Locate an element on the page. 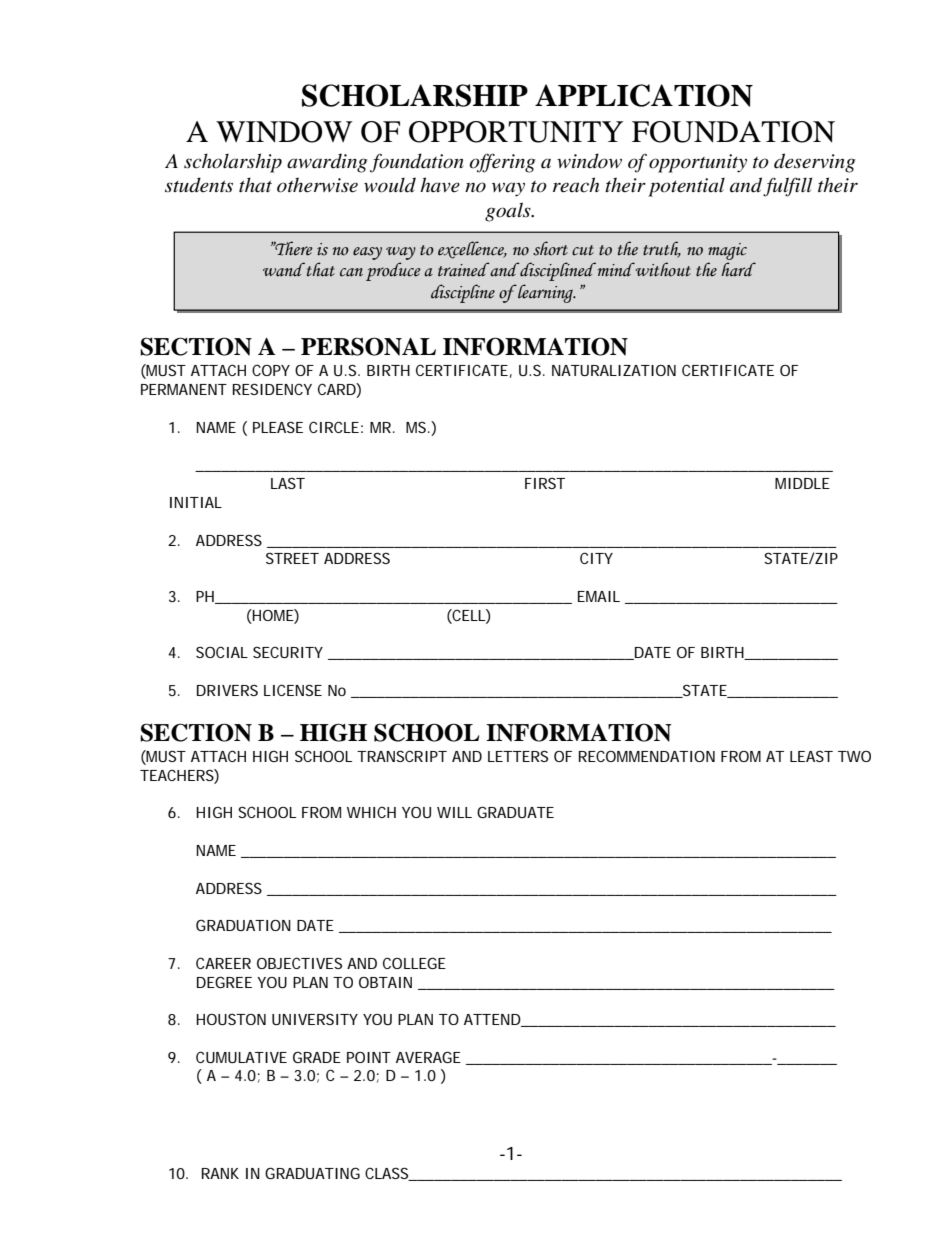  MIDDLE is located at coordinates (802, 483).
